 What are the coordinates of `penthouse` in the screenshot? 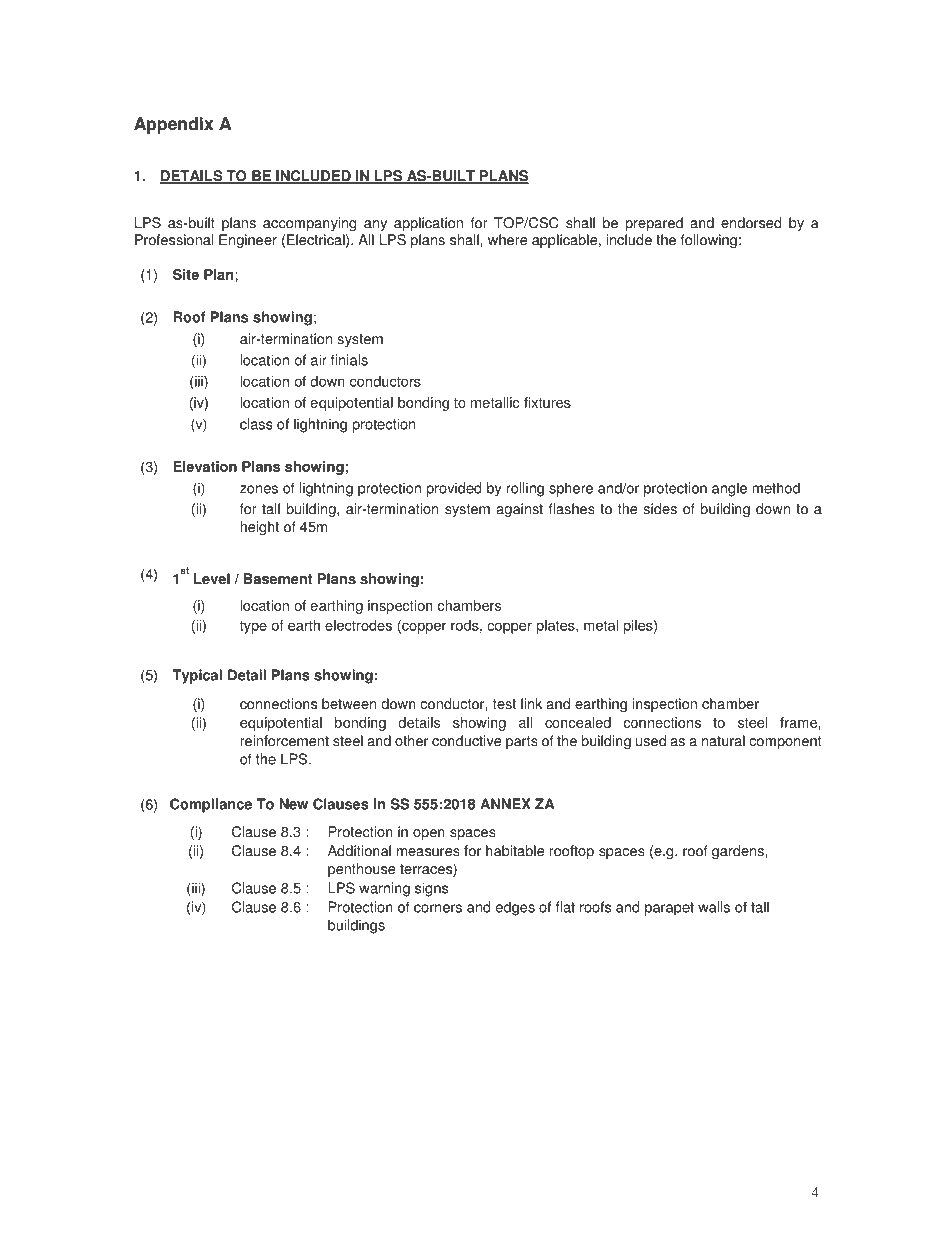 It's located at (361, 870).
